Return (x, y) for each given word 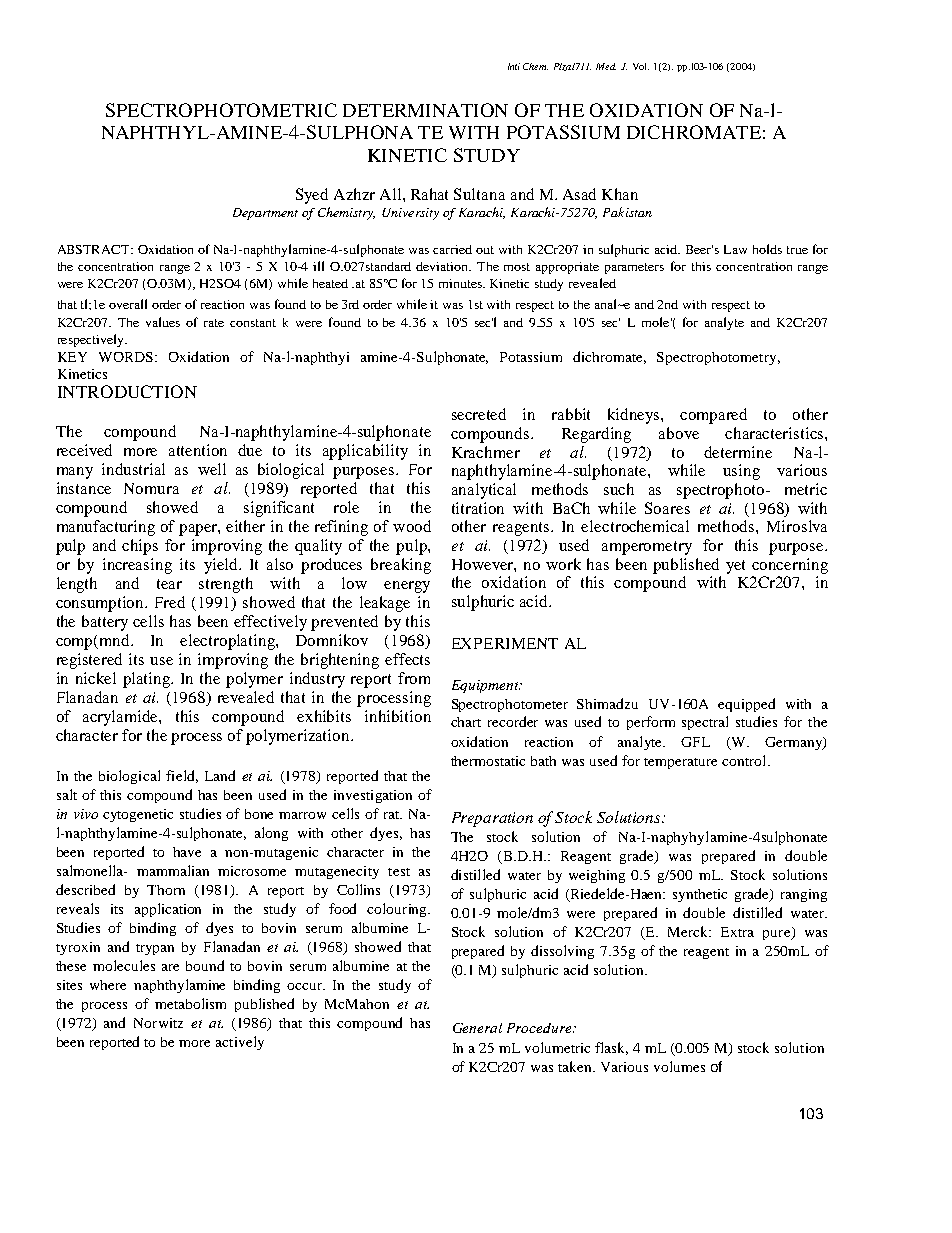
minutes (462, 283)
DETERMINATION (425, 110)
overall (128, 304)
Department (265, 214)
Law (735, 249)
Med (606, 66)
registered (89, 661)
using (741, 472)
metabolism (190, 1003)
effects (407, 659)
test (399, 872)
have (187, 852)
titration (478, 508)
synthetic (700, 895)
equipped (746, 705)
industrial (133, 469)
